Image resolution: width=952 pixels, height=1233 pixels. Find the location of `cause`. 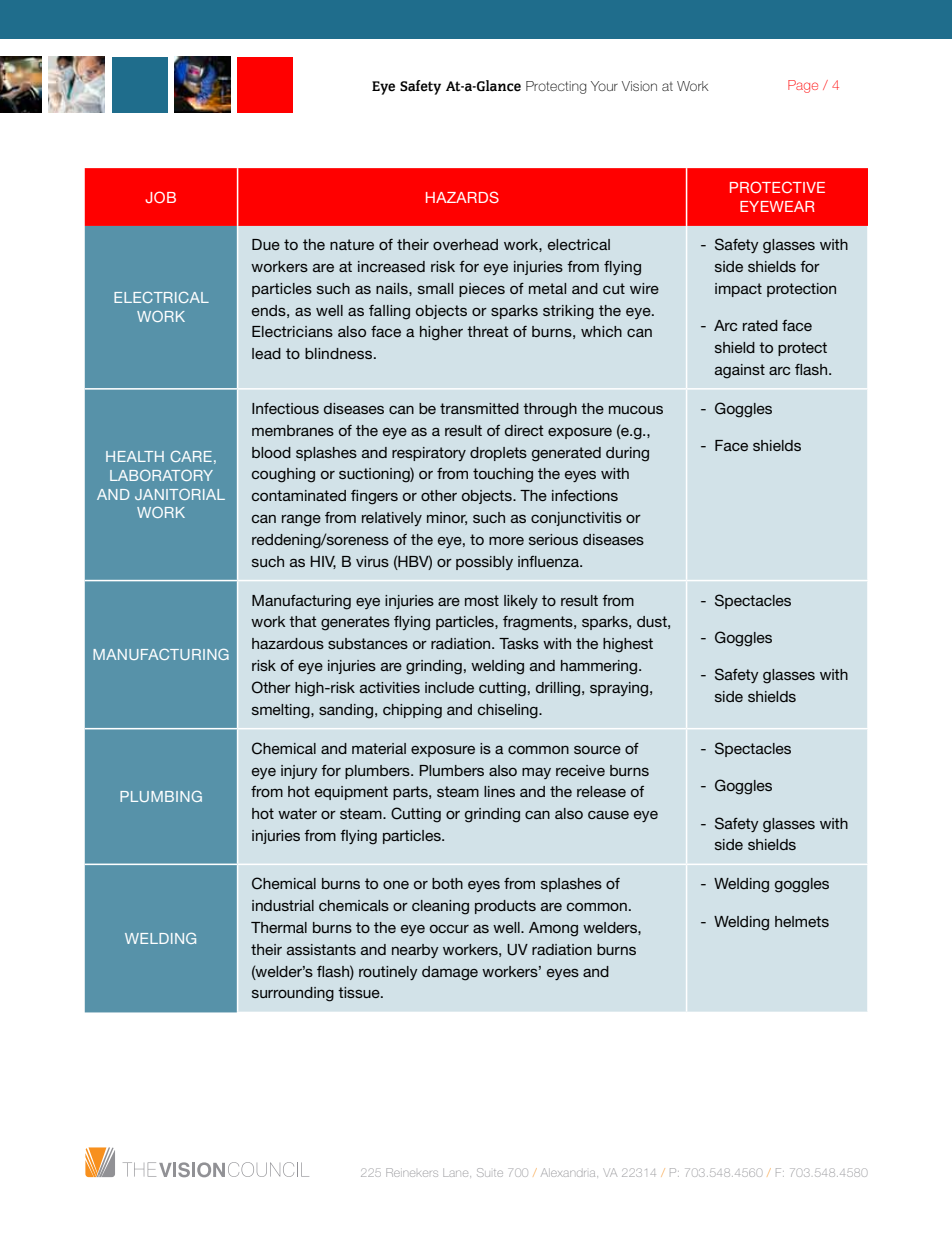

cause is located at coordinates (608, 814).
